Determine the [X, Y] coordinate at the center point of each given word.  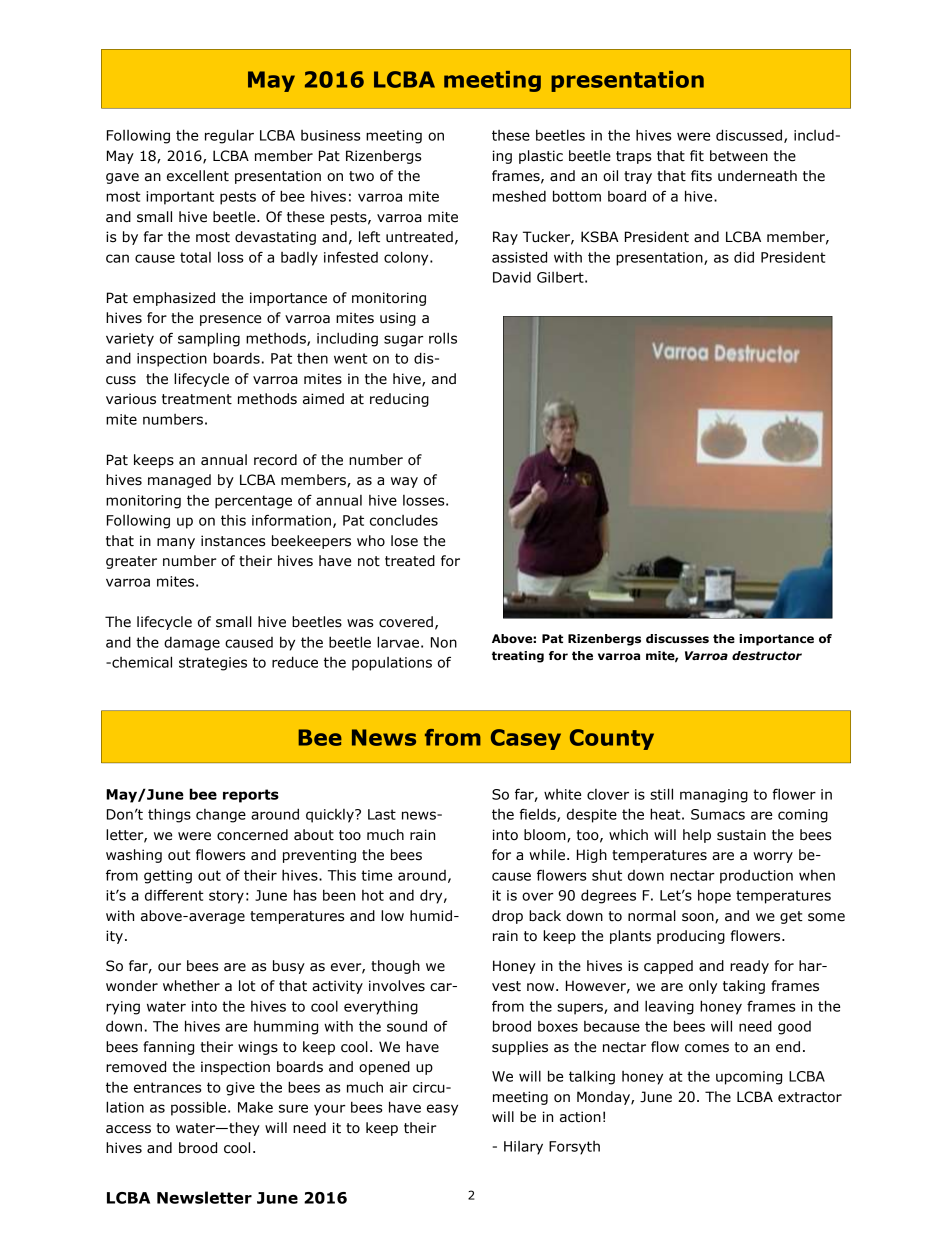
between [739, 156]
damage [192, 644]
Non [444, 642]
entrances [168, 1087]
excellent [198, 176]
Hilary [523, 1148]
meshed [519, 196]
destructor [767, 655]
